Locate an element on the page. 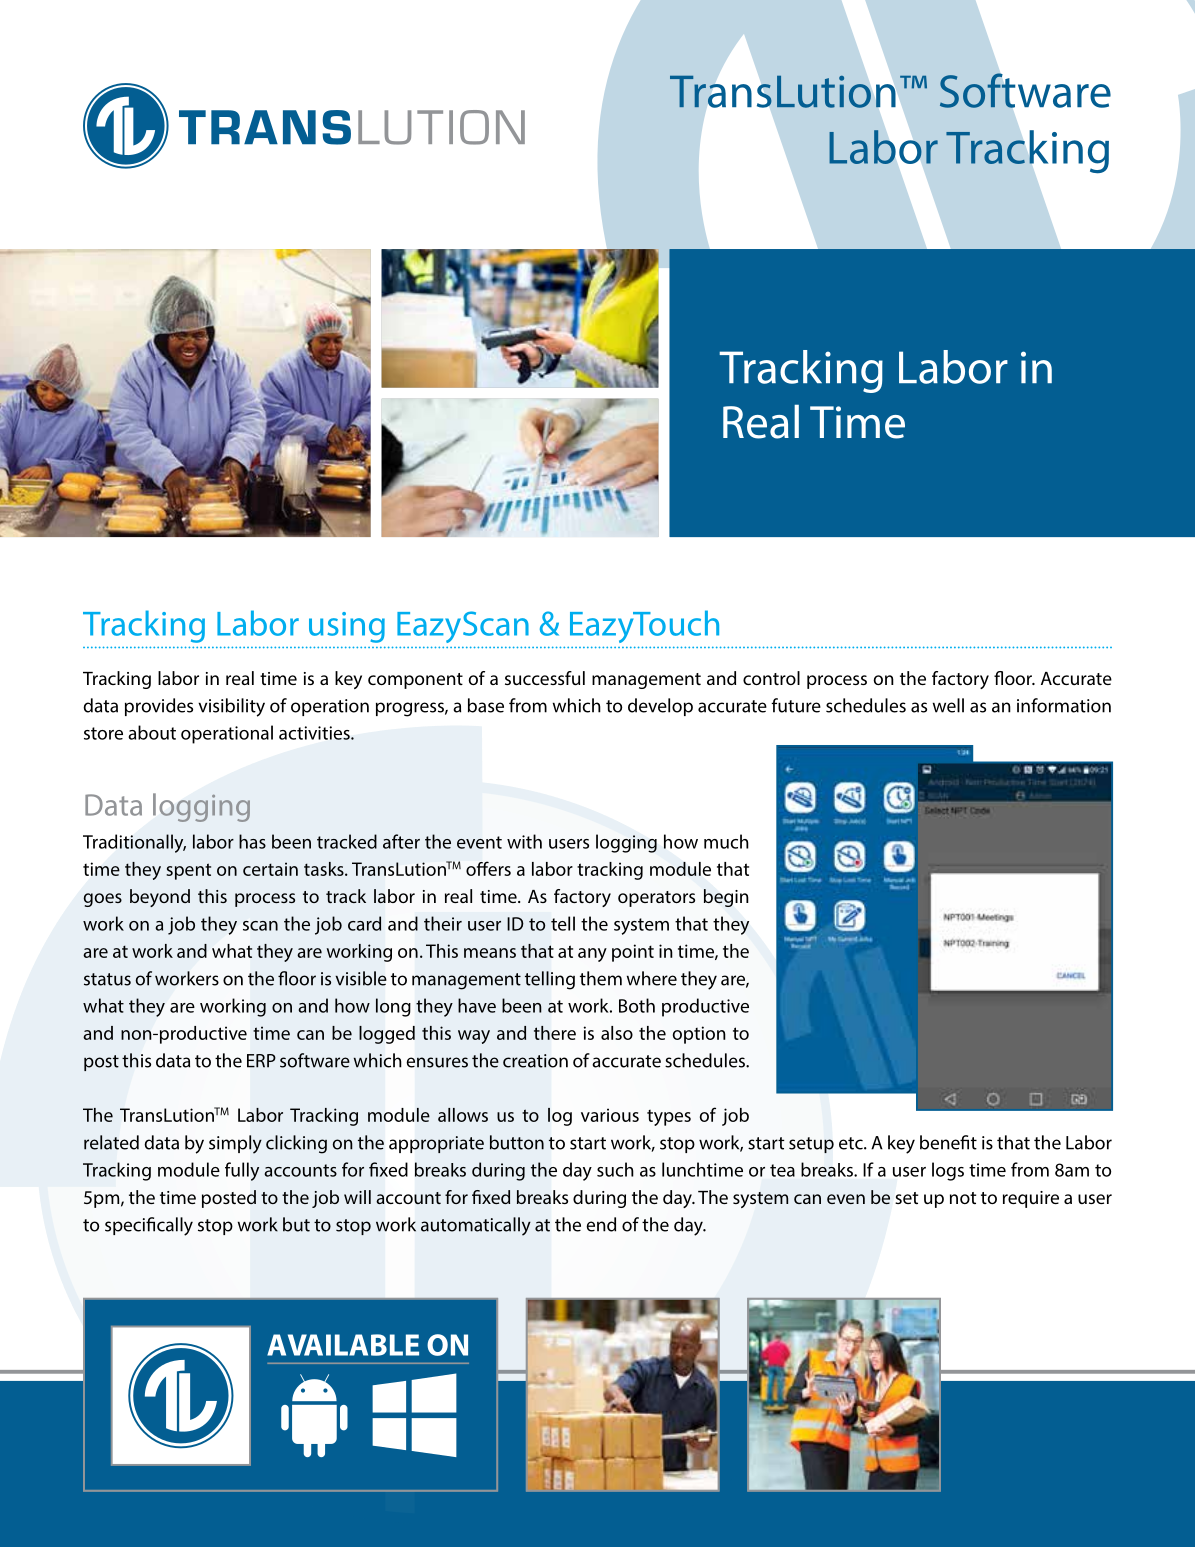 The width and height of the image is (1195, 1547). end is located at coordinates (601, 1224).
